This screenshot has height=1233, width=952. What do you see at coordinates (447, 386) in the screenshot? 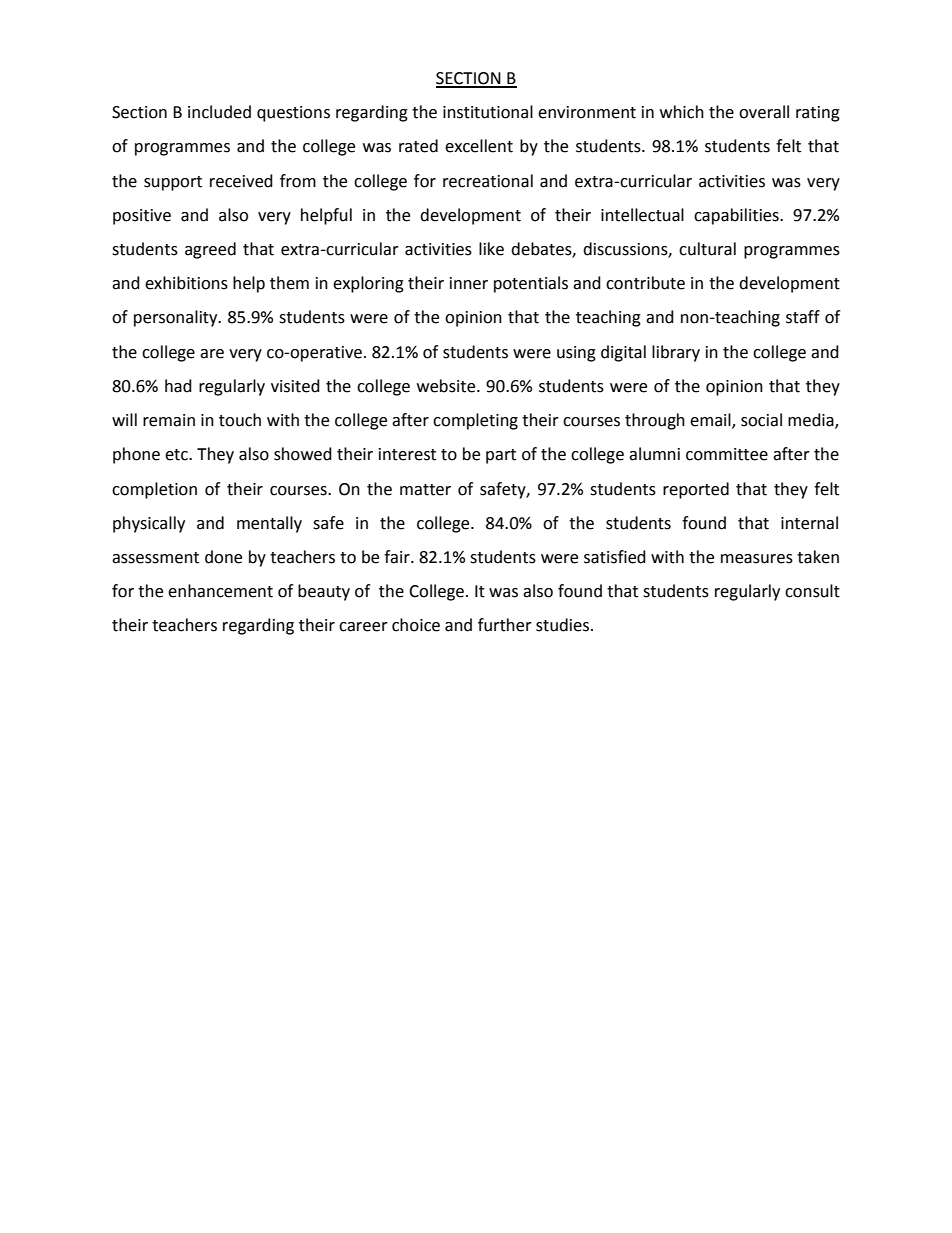
I see `website` at bounding box center [447, 386].
